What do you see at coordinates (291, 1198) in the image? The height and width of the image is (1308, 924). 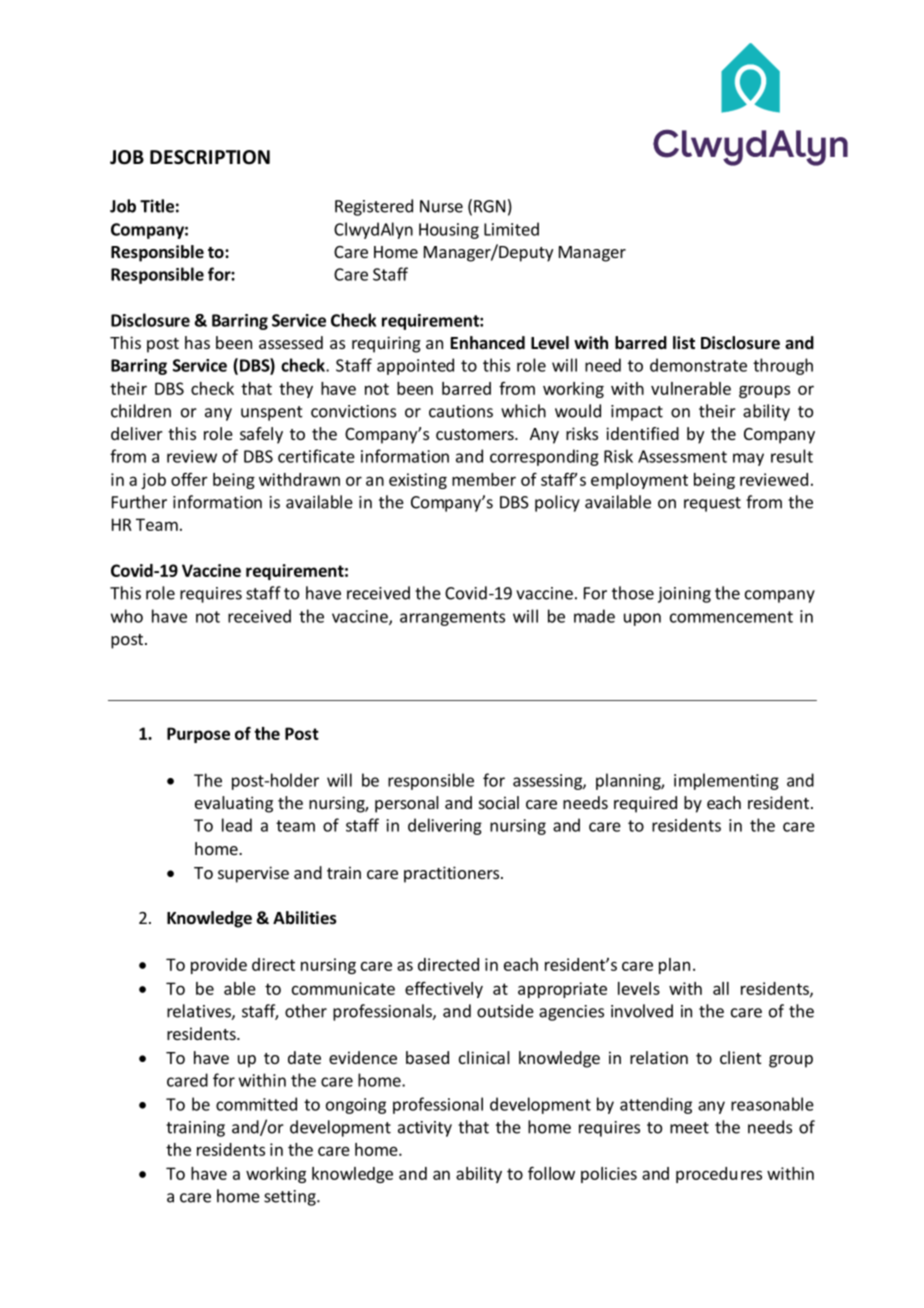 I see `setting` at bounding box center [291, 1198].
